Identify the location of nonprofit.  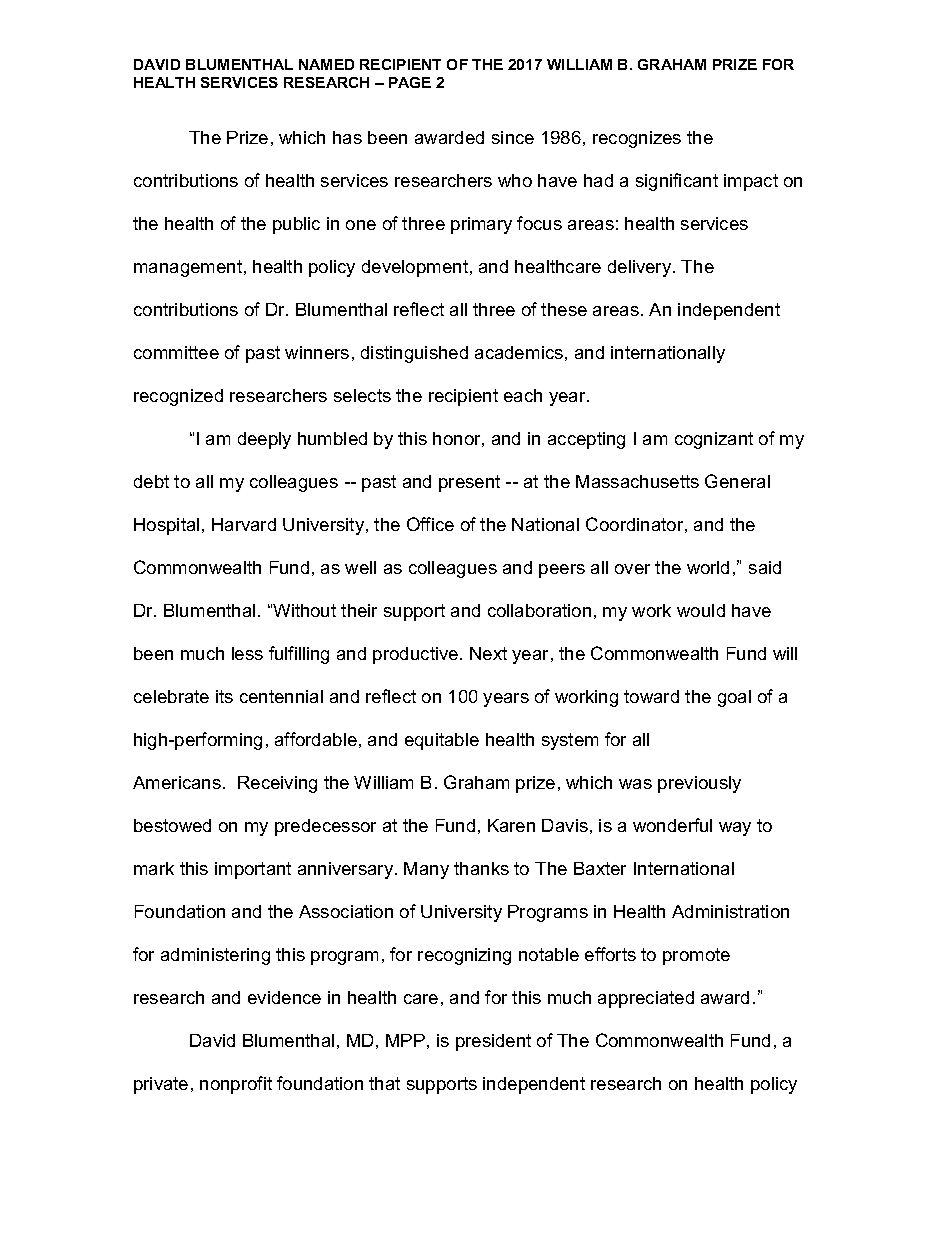
(236, 1085).
